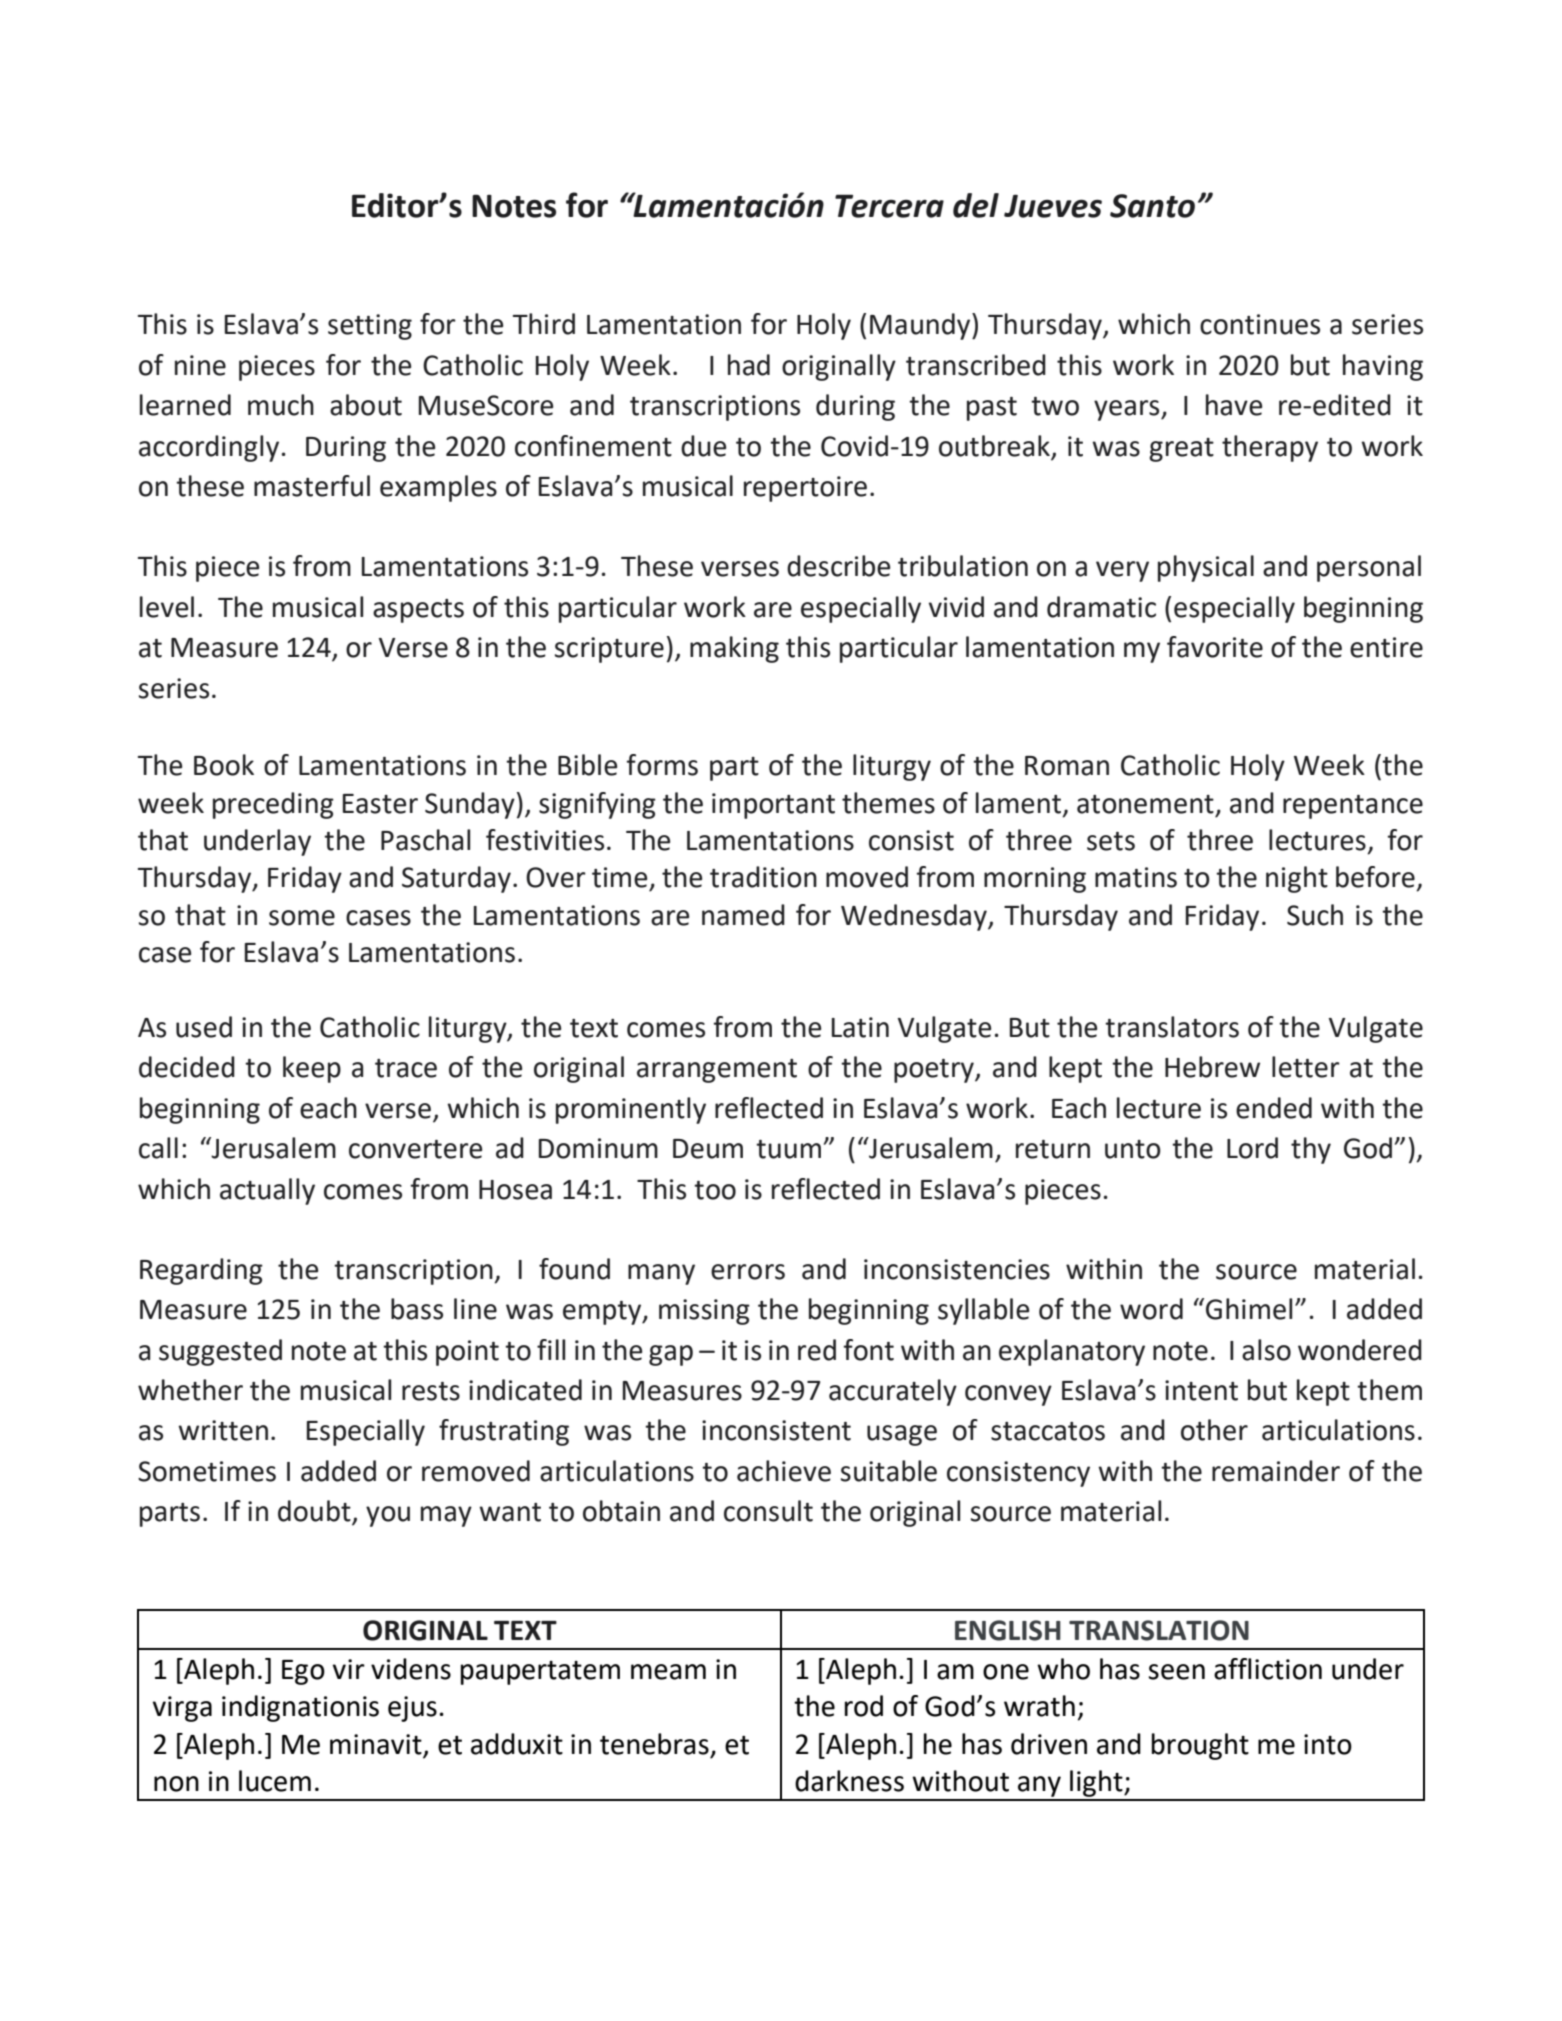 This image has width=1562, height=2021. I want to click on rod, so click(864, 1706).
